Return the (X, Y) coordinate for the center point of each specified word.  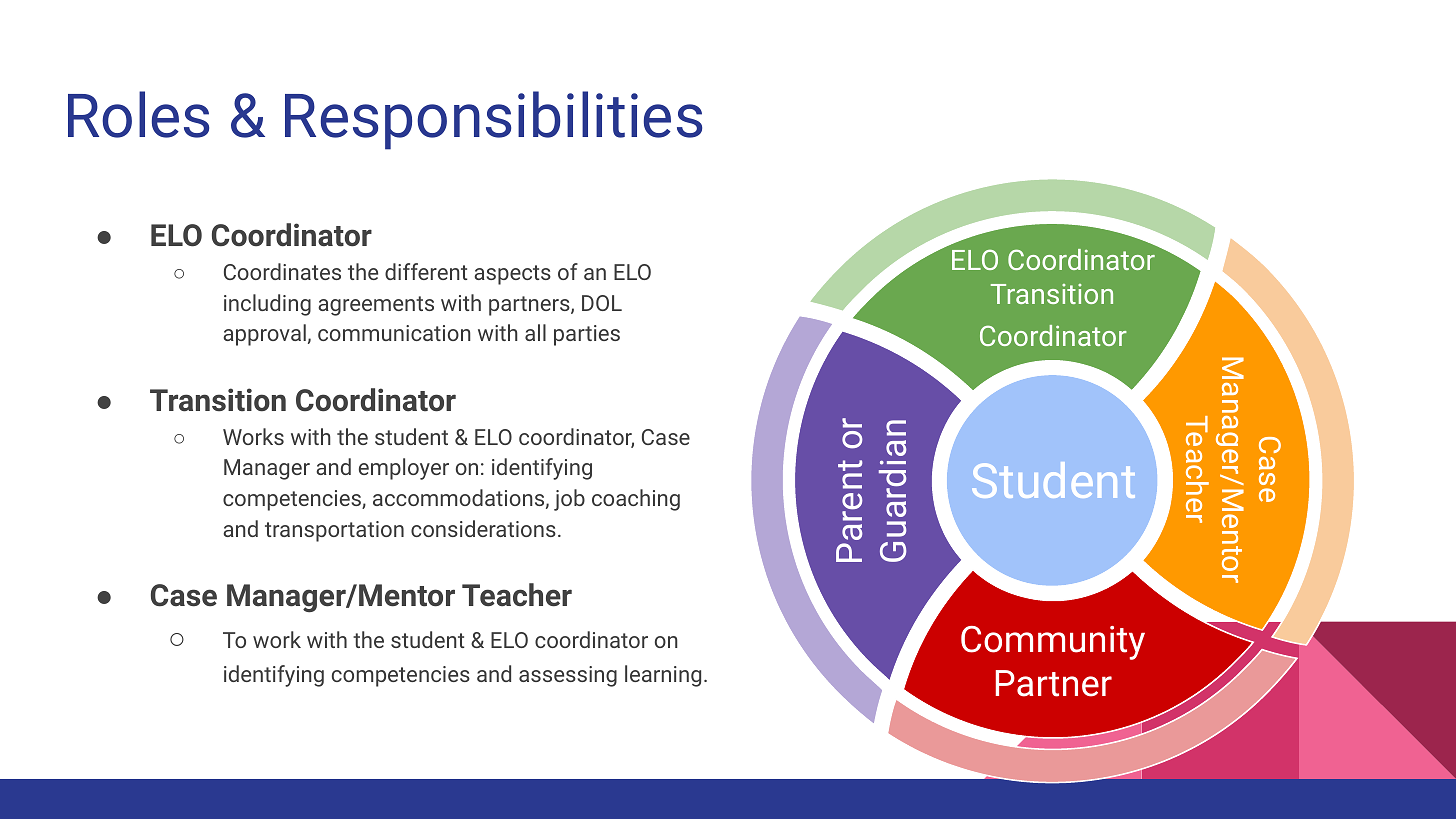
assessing (568, 676)
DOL (602, 303)
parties (587, 335)
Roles (138, 114)
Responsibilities (493, 120)
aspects (512, 275)
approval (264, 335)
